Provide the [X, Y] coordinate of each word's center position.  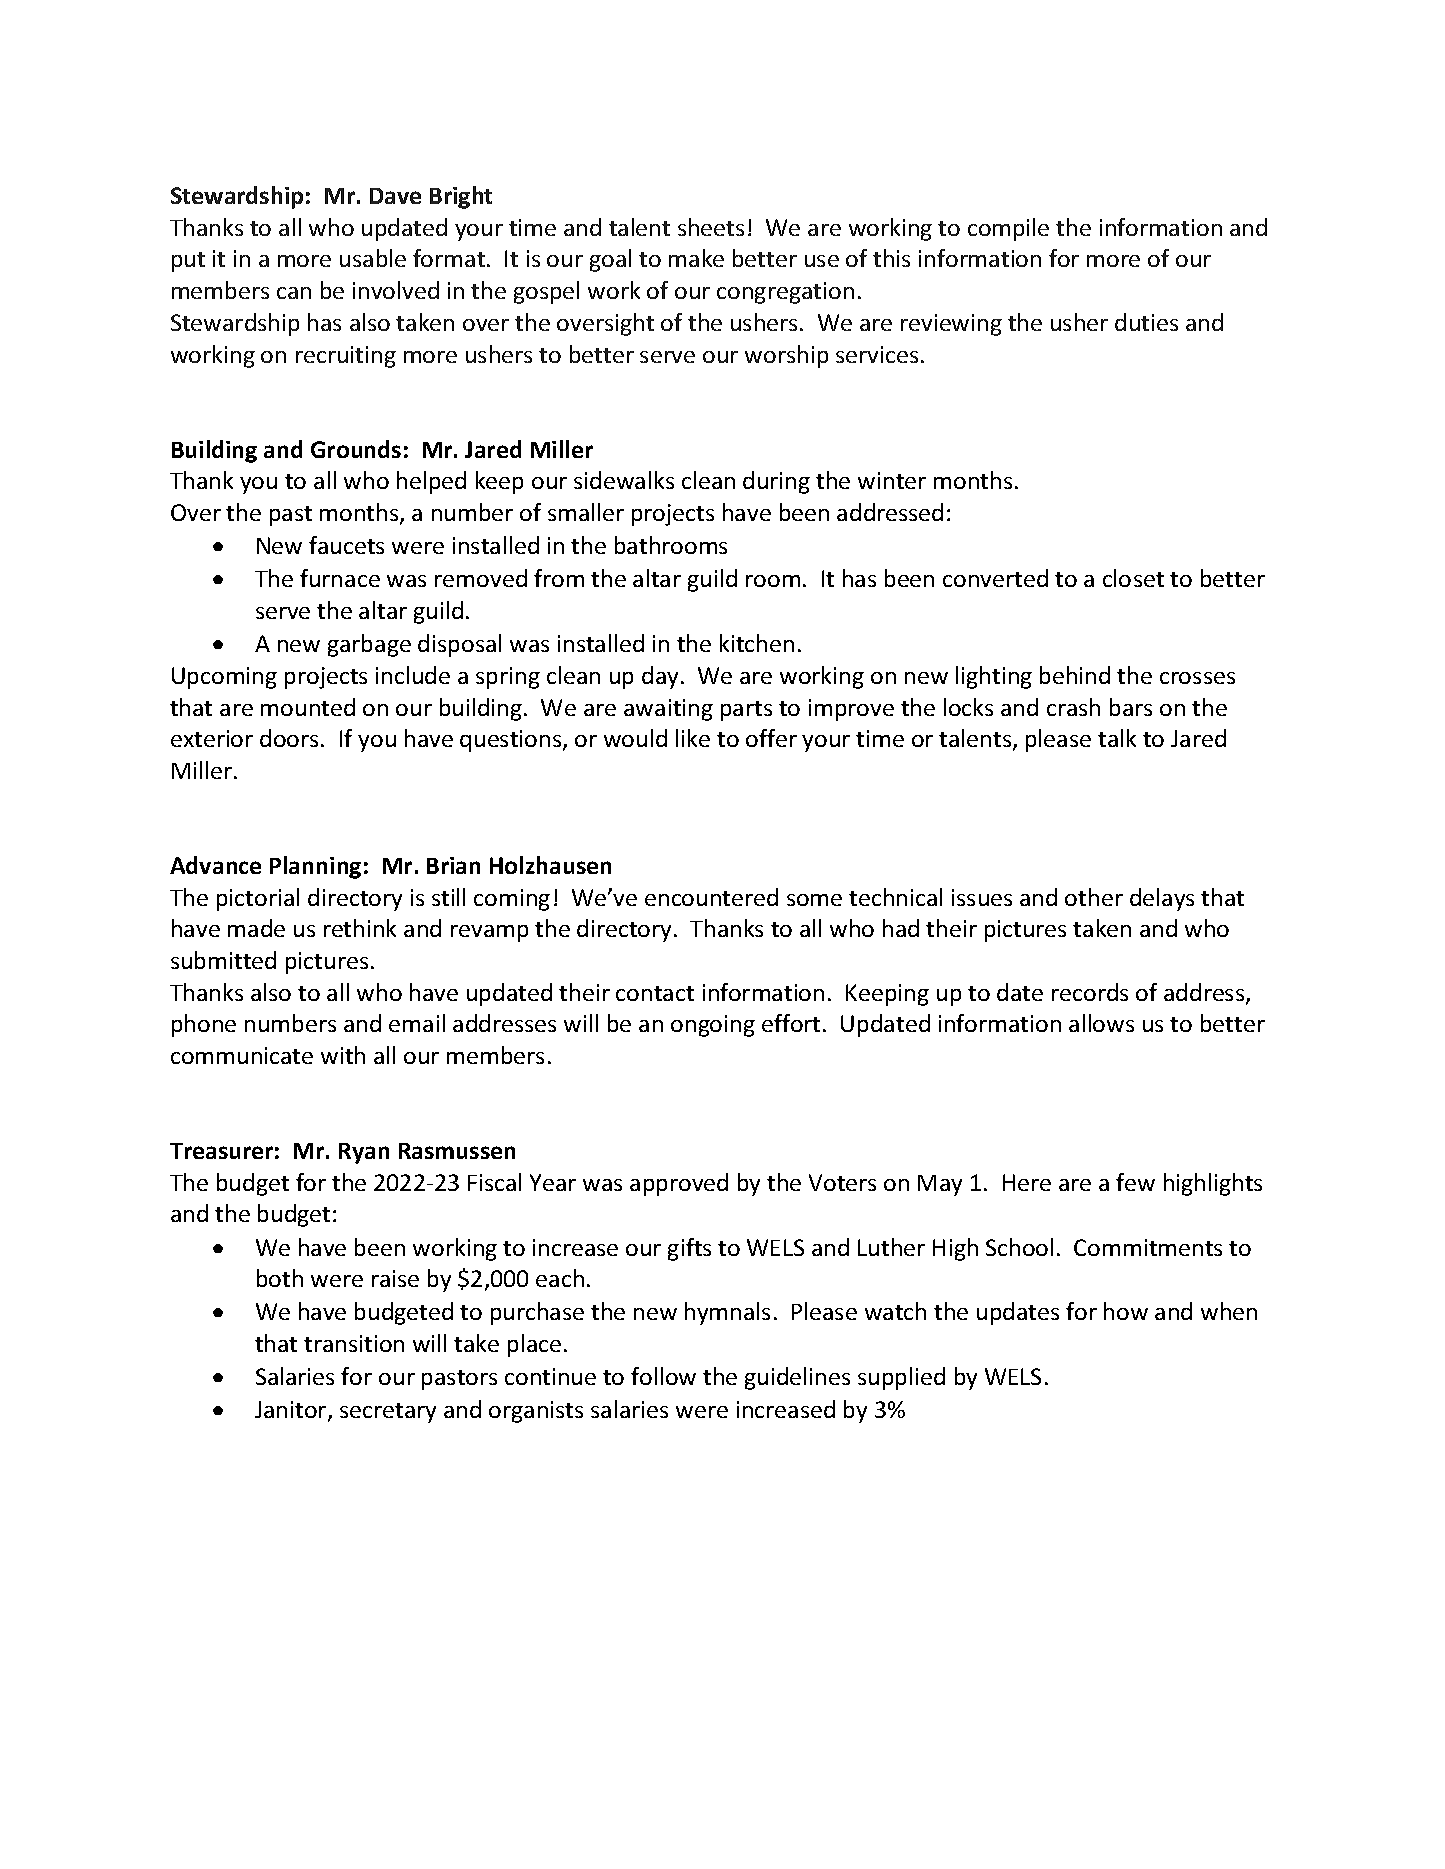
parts [746, 711]
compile [1008, 229]
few [1135, 1182]
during [776, 482]
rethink [360, 928]
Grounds [356, 449]
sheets [711, 227]
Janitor [292, 1411]
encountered [711, 897]
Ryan [364, 1153]
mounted [308, 707]
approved [679, 1184]
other [1094, 897]
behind [1075, 675]
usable [373, 258]
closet [1133, 578]
